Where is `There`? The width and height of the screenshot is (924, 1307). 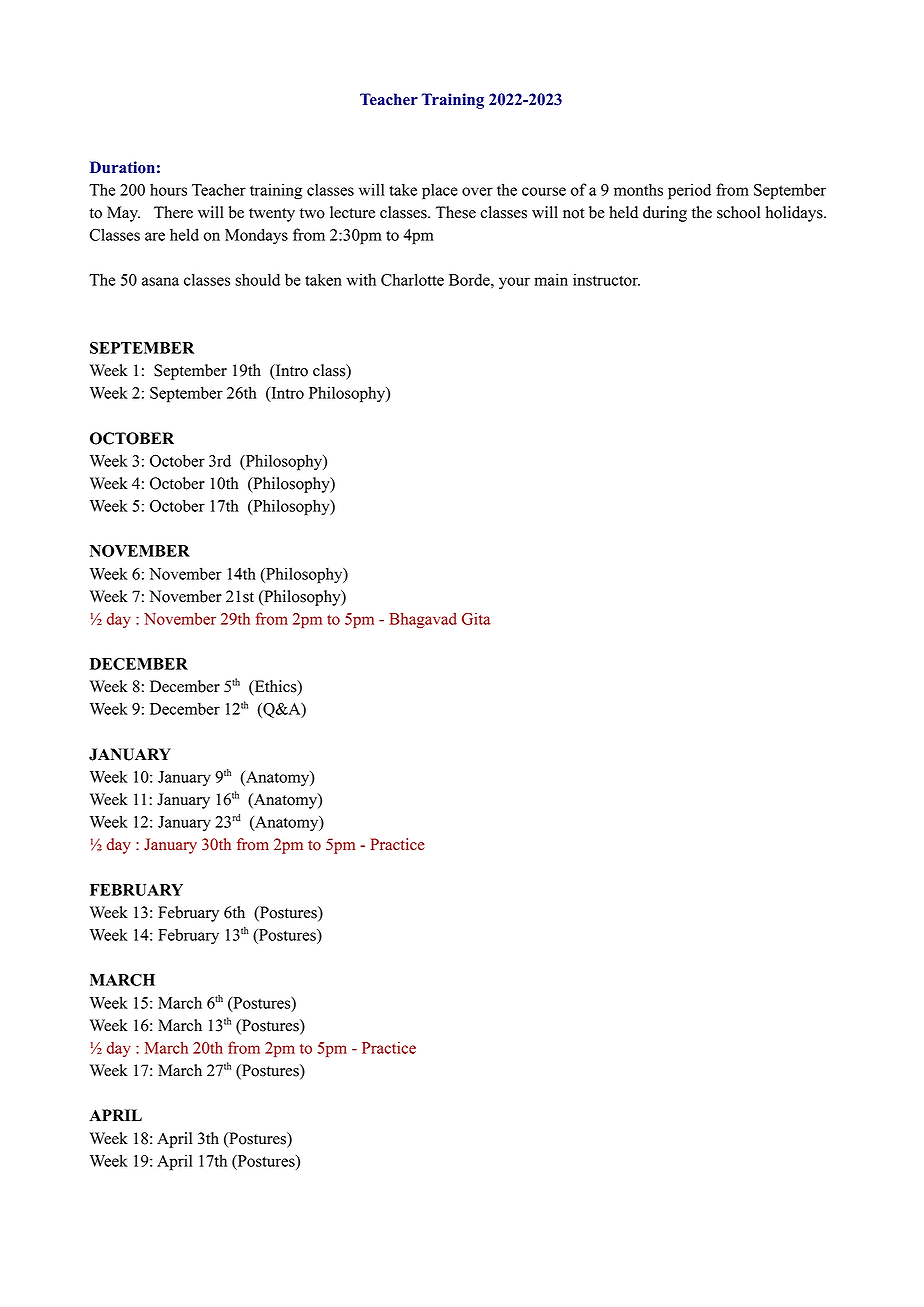 There is located at coordinates (173, 212).
